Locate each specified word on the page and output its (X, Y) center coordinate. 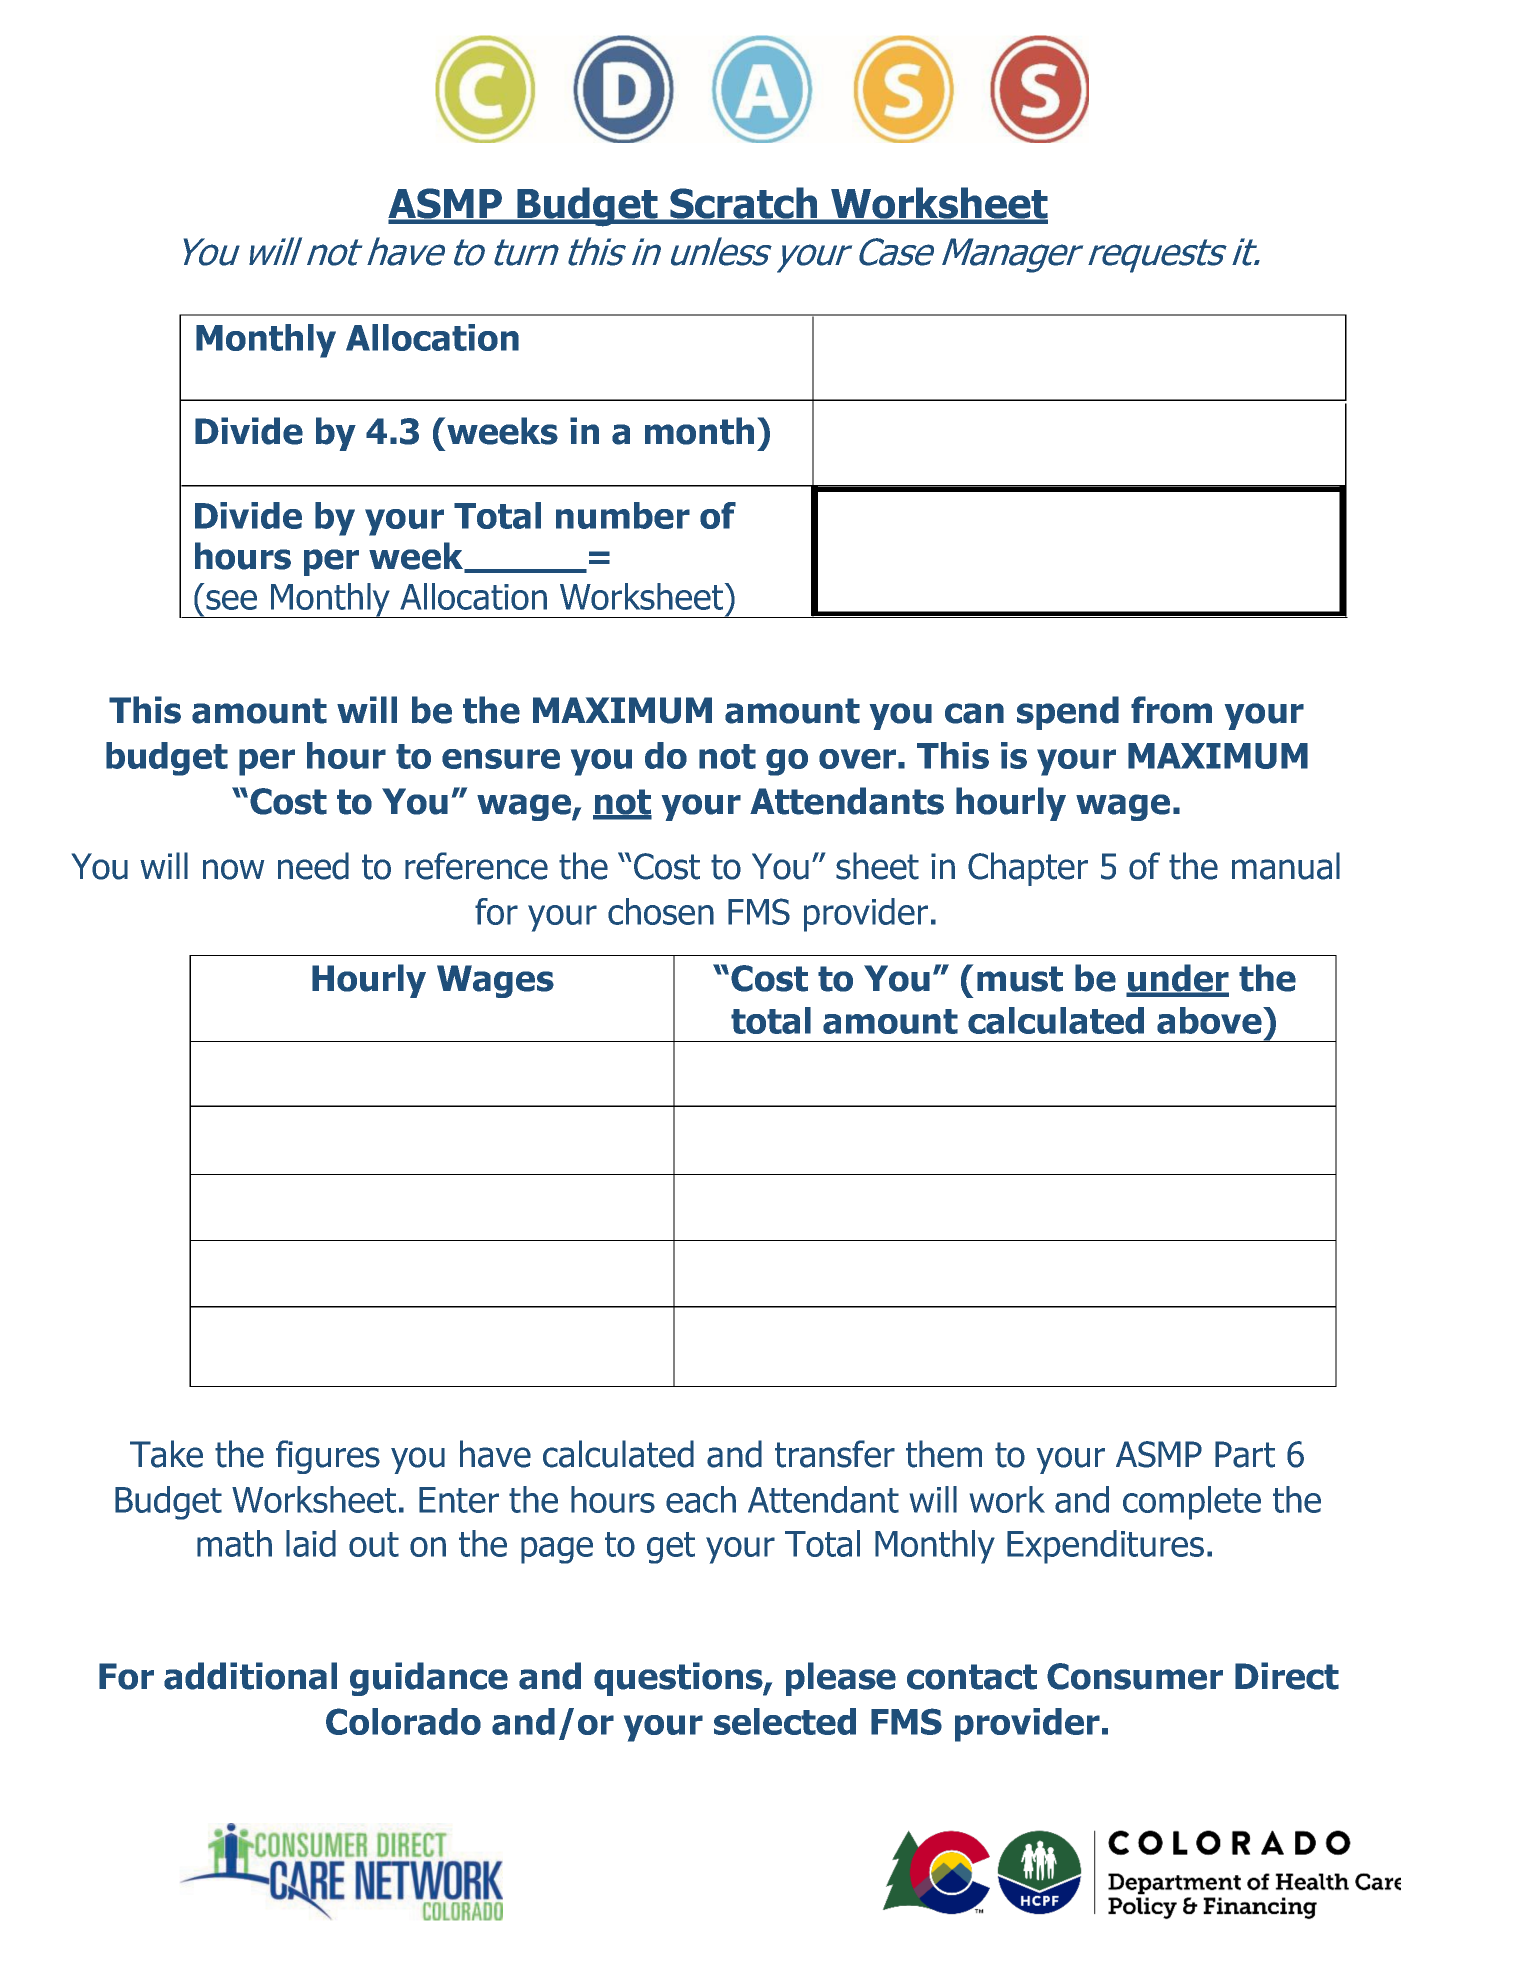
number (623, 515)
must (1020, 979)
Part (1245, 1454)
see (231, 600)
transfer (835, 1454)
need (313, 866)
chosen (661, 911)
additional (250, 1676)
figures (328, 1457)
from (1171, 710)
